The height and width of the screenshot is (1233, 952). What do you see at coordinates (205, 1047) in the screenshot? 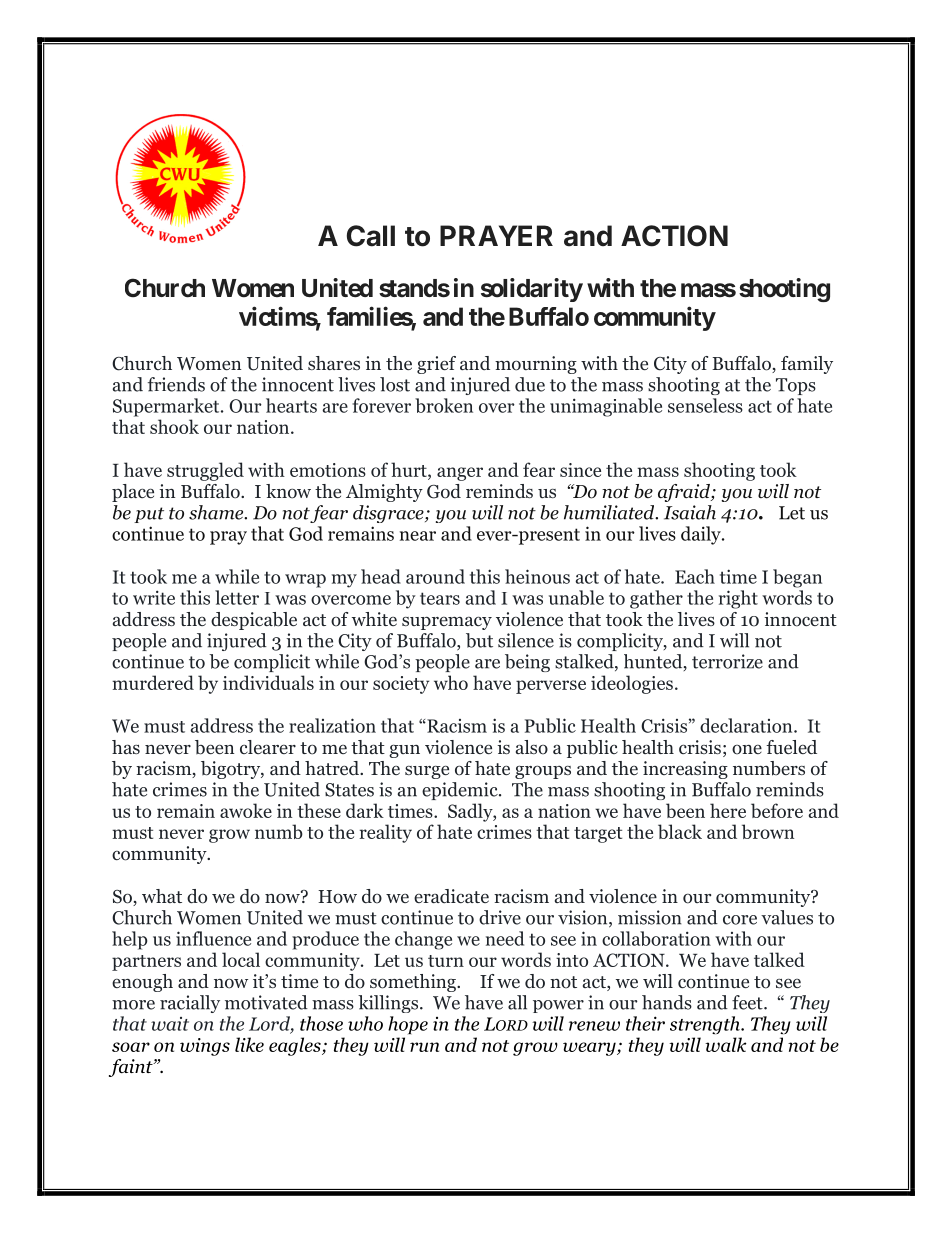
I see `wings` at bounding box center [205, 1047].
